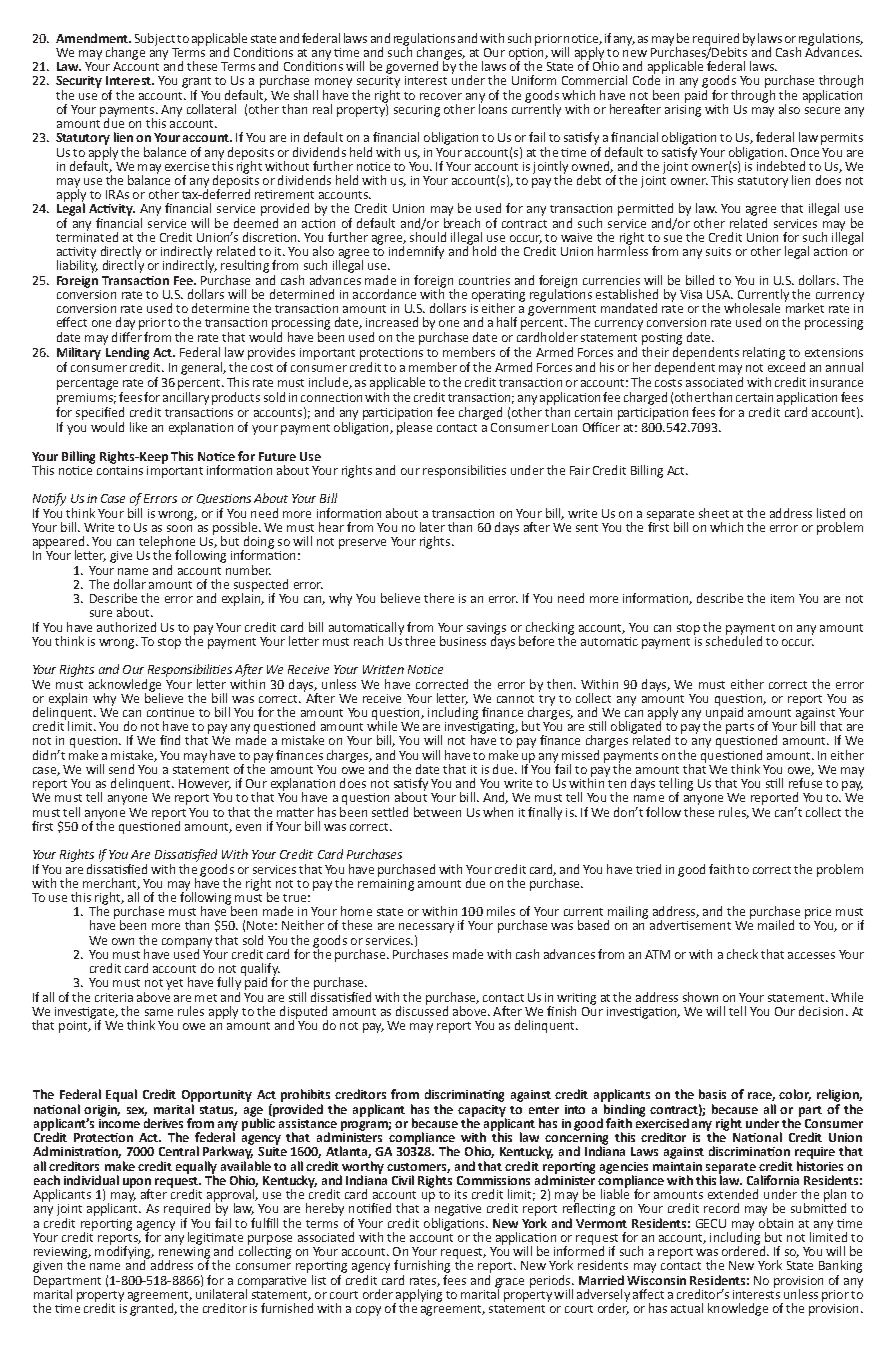 The height and width of the page is (1345, 896). I want to click on accesses, so click(811, 955).
